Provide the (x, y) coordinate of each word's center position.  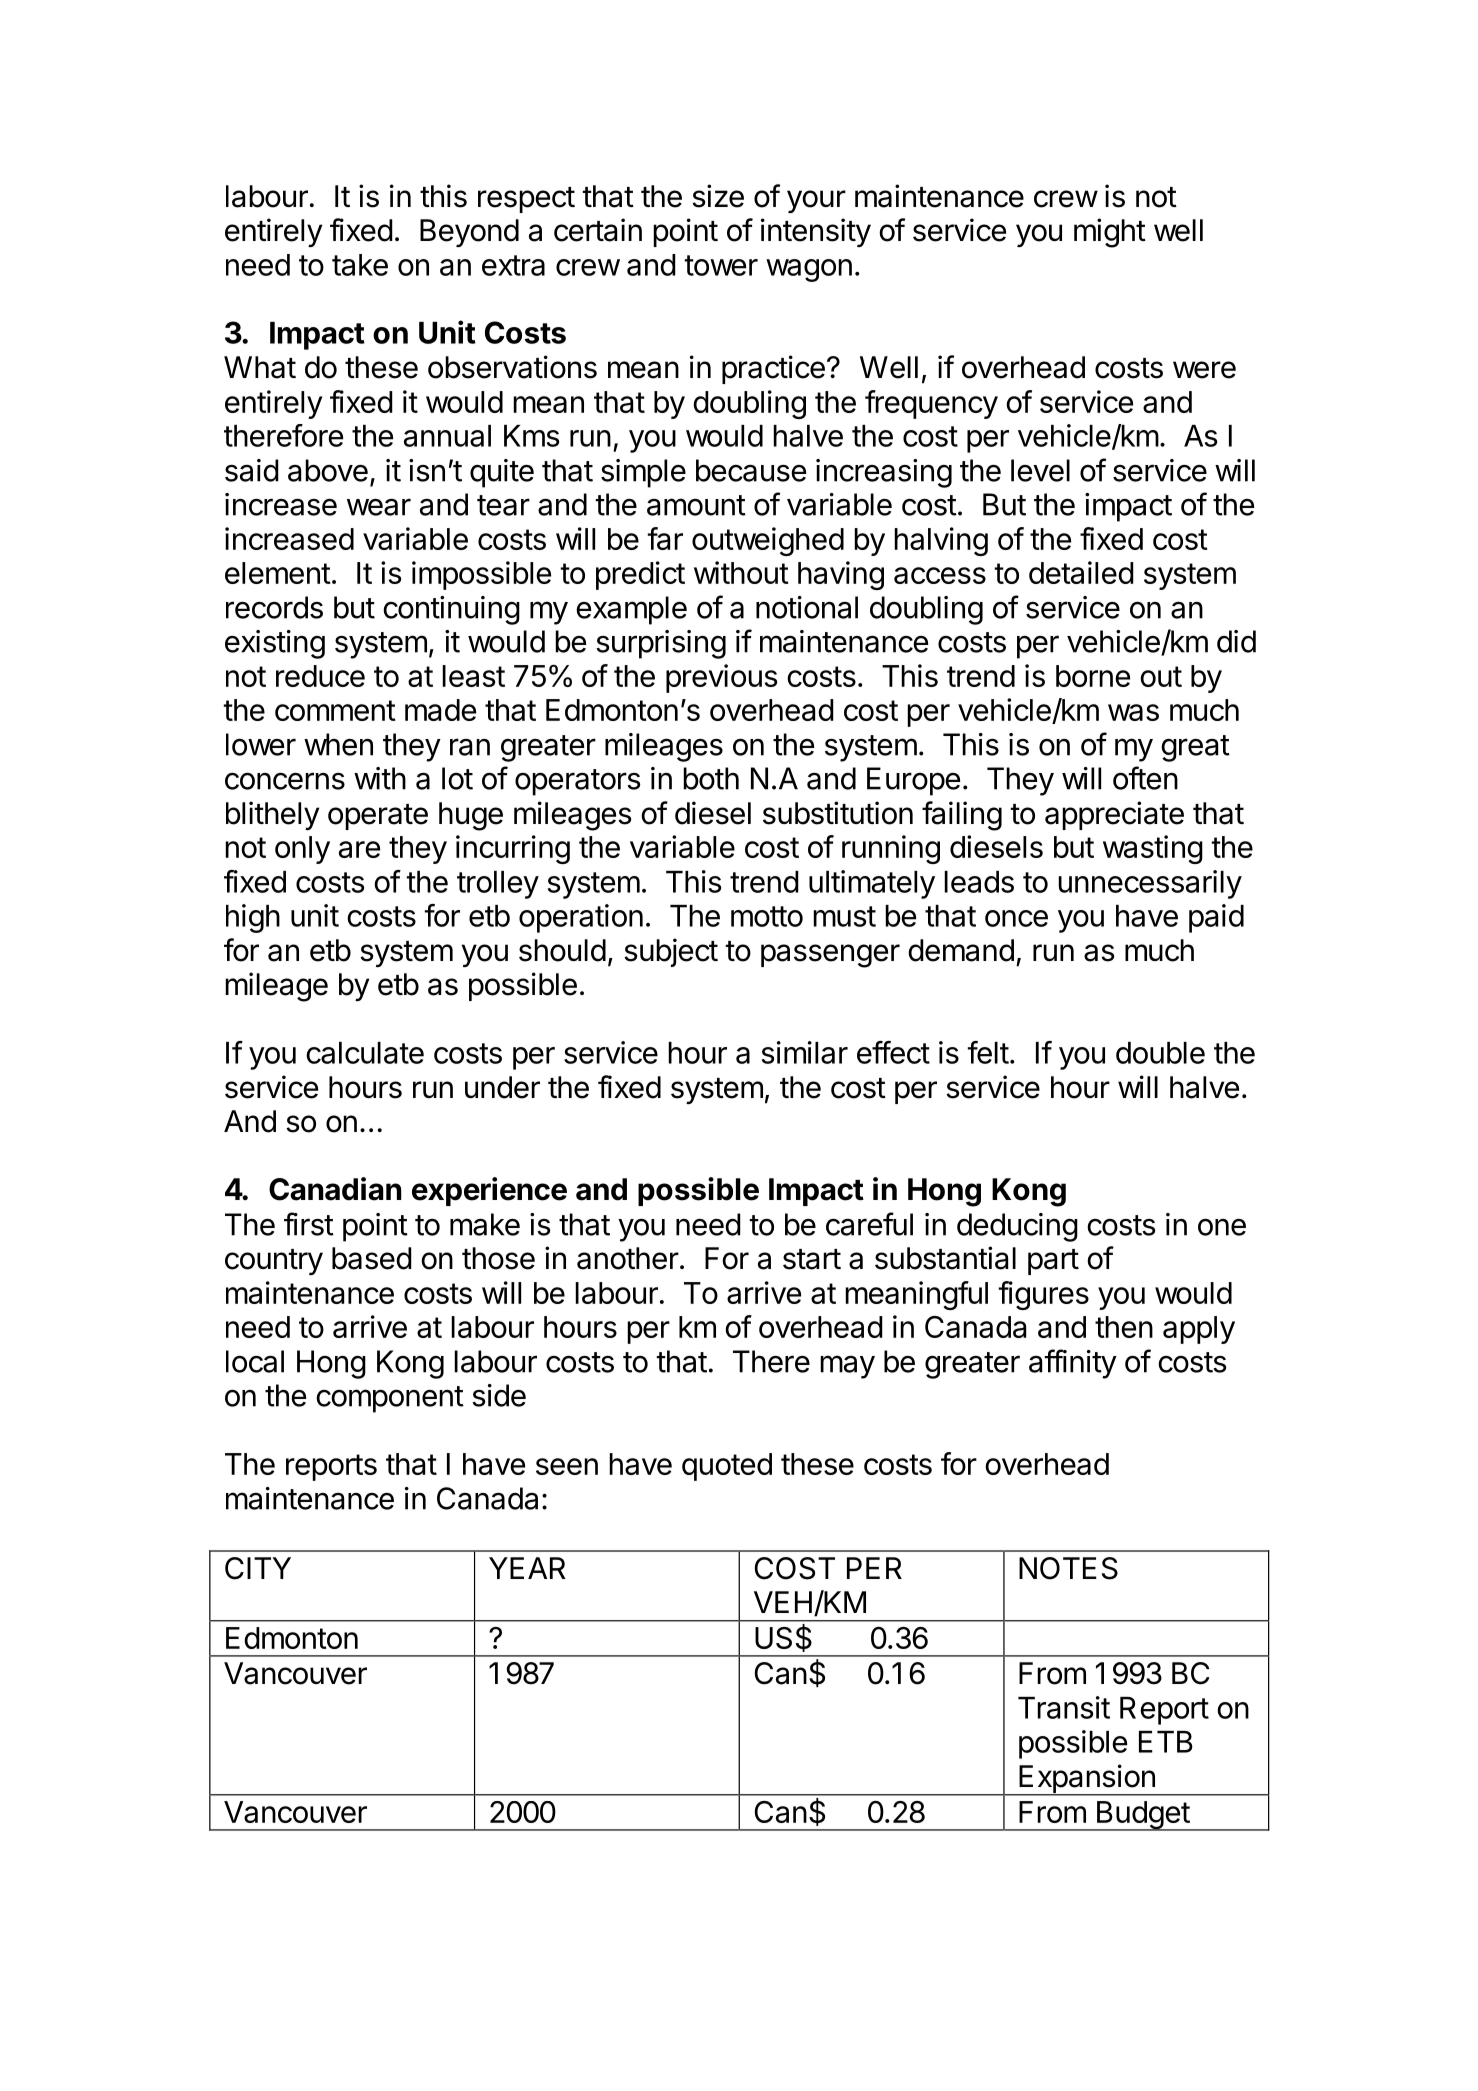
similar (805, 1052)
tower (721, 265)
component (390, 1399)
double (1160, 1053)
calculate (365, 1053)
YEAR (527, 1568)
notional (807, 607)
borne (1093, 676)
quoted (727, 1467)
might (1110, 233)
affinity (1073, 1364)
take (360, 265)
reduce (320, 676)
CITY (258, 1568)
